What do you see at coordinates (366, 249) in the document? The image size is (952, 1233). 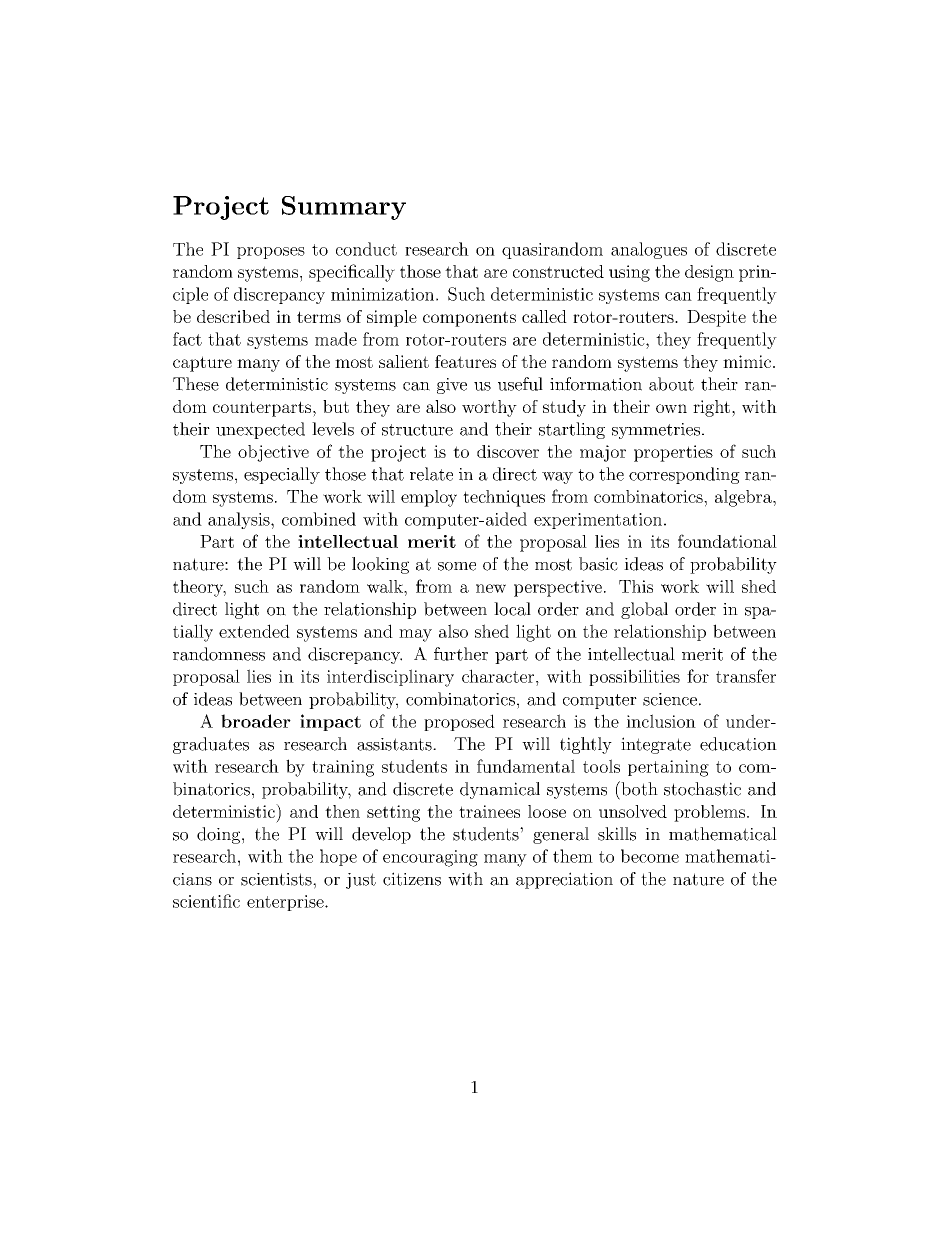 I see `conduct` at bounding box center [366, 249].
